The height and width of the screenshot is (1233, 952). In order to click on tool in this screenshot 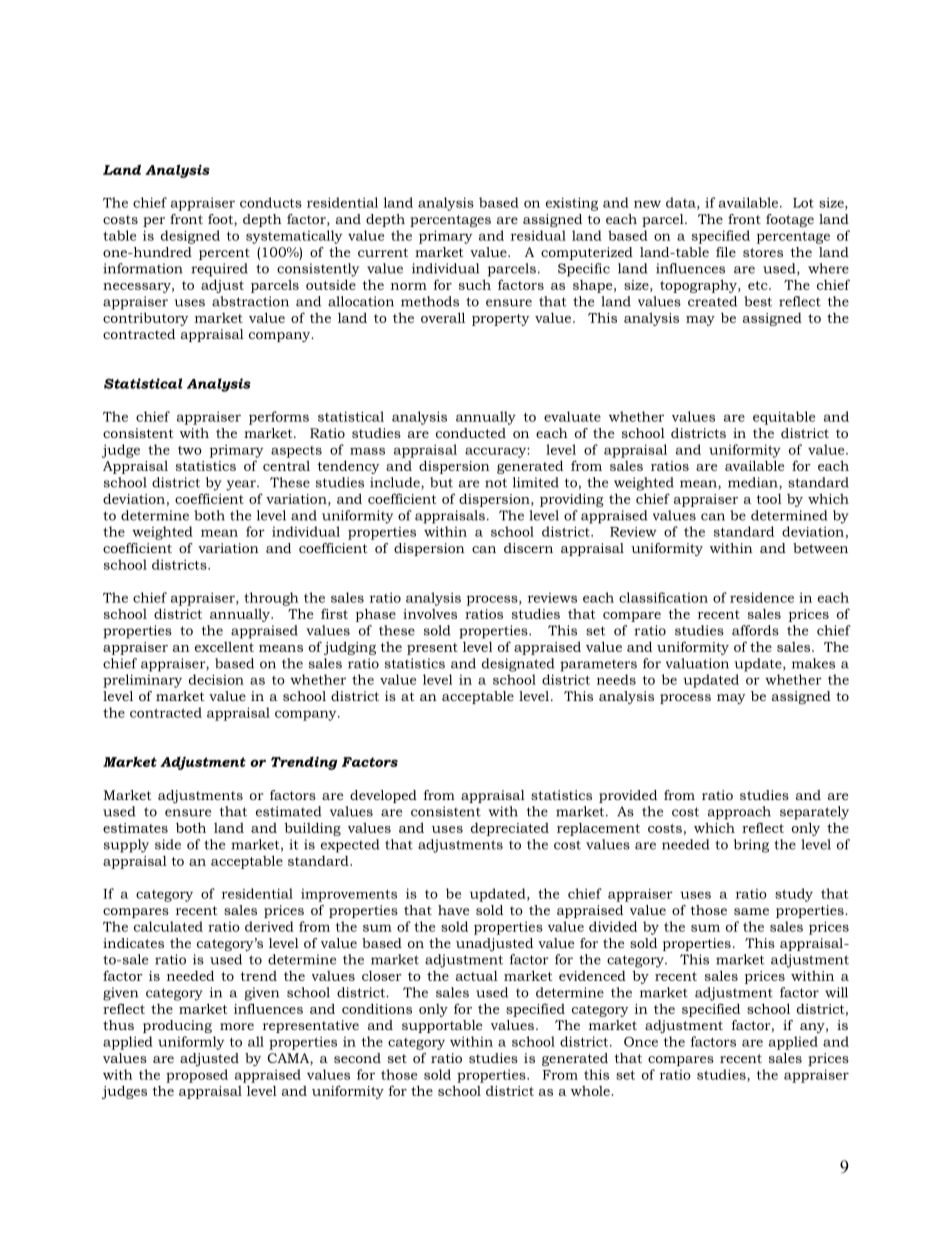, I will do `click(769, 499)`.
